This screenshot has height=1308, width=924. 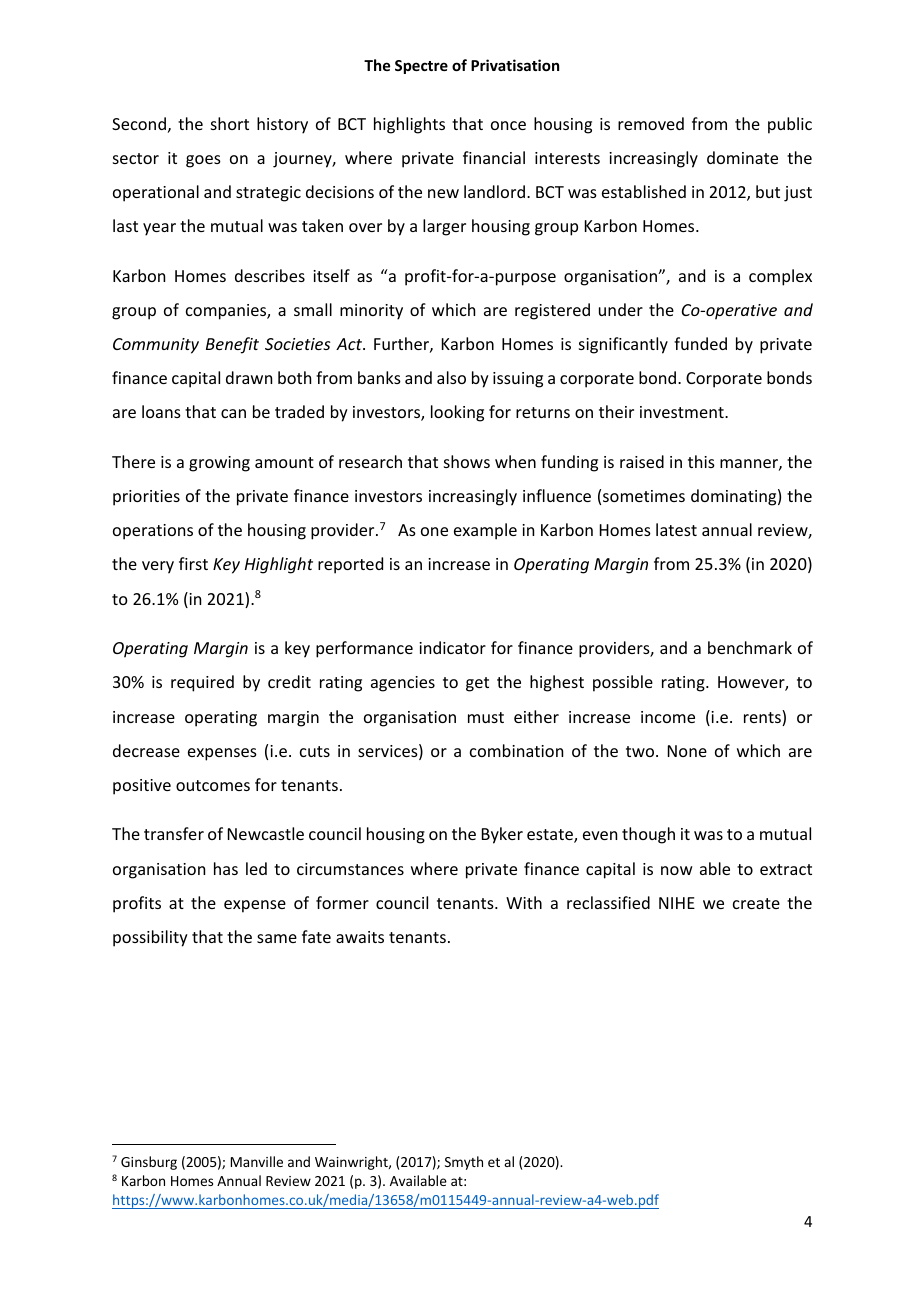 I want to click on funded, so click(x=700, y=343).
